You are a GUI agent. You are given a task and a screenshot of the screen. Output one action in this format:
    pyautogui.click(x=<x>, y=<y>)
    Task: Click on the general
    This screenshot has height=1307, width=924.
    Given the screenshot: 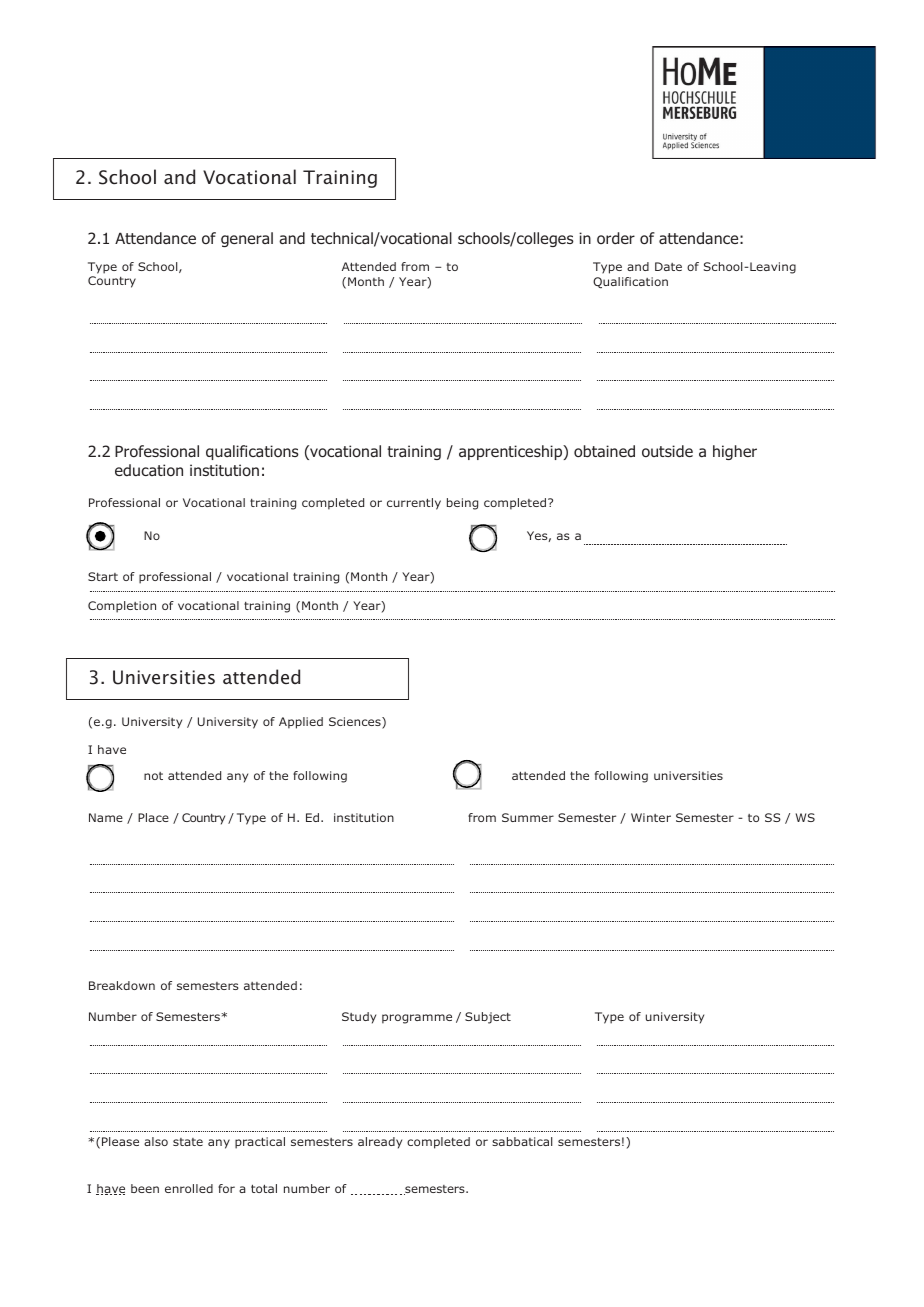 What is the action you would take?
    pyautogui.click(x=247, y=239)
